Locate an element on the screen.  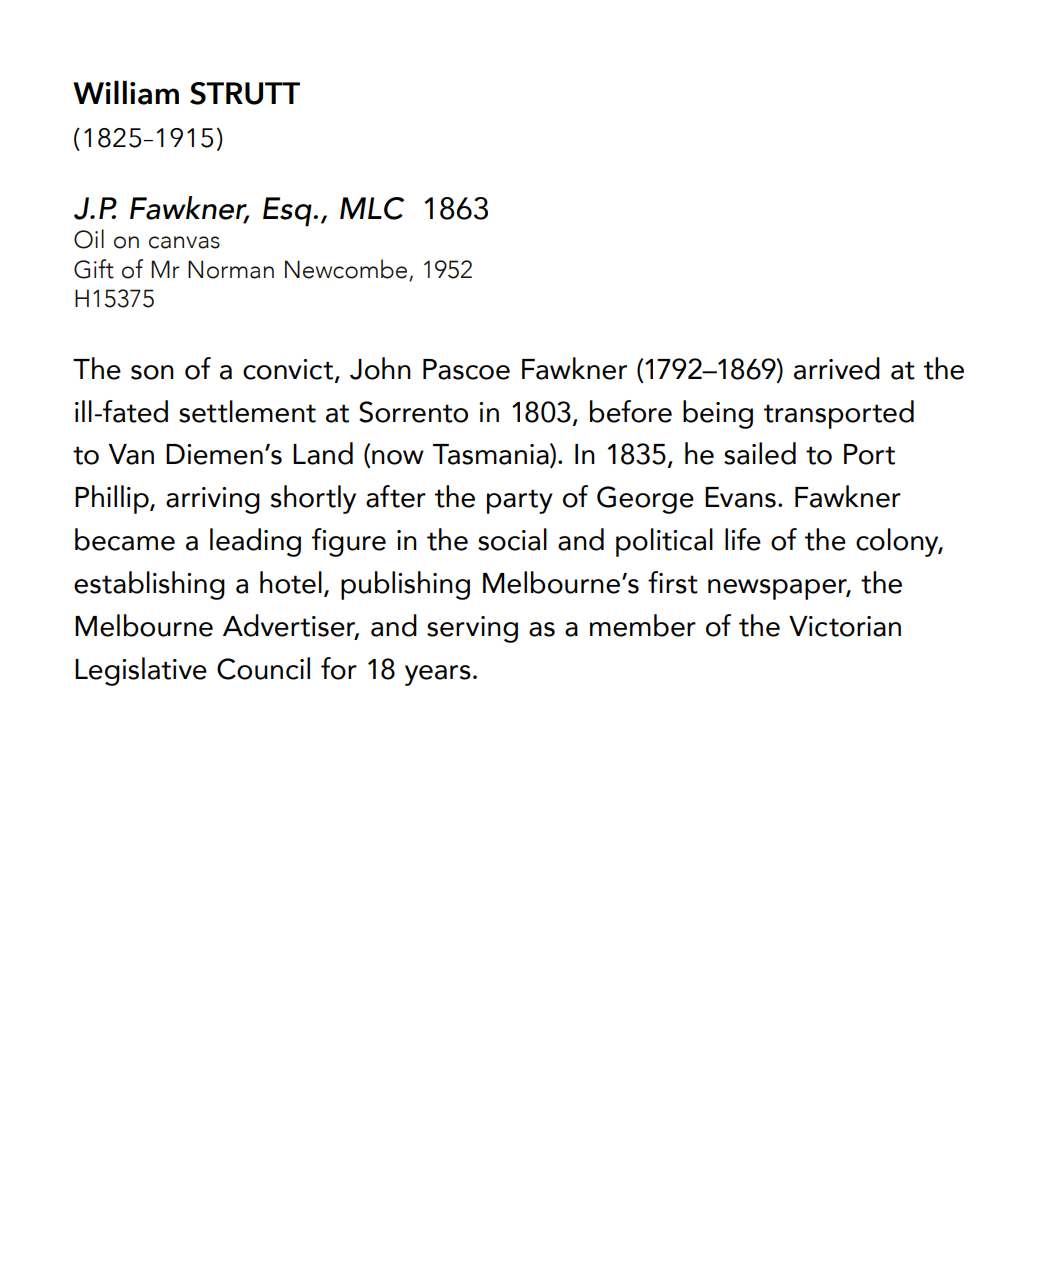
arrived is located at coordinates (837, 368).
